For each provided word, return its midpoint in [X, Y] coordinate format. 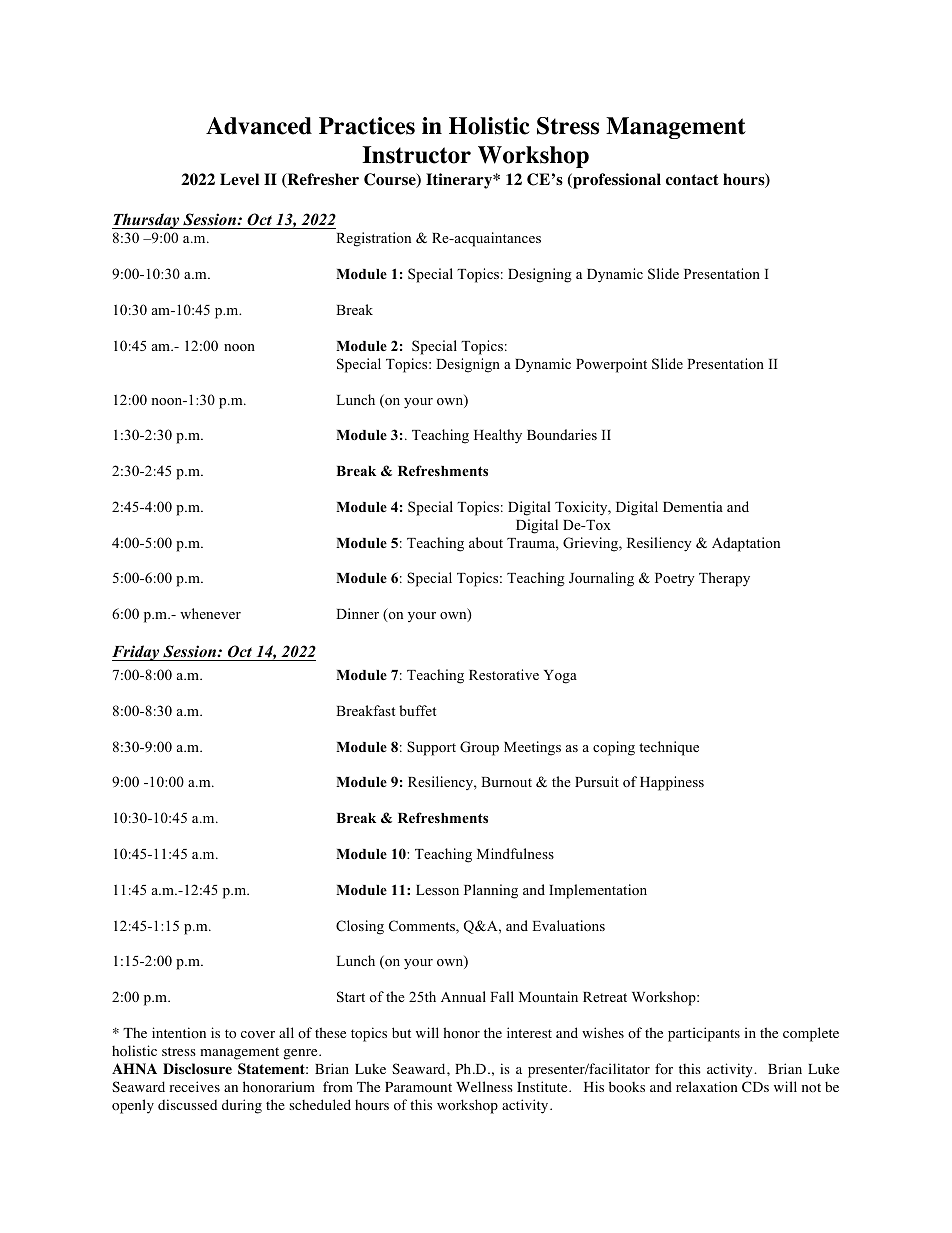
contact [692, 180]
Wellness [484, 1086]
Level [239, 179]
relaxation [707, 1087]
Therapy [724, 579]
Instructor [416, 155]
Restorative [504, 674]
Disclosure [197, 1069]
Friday [137, 653]
